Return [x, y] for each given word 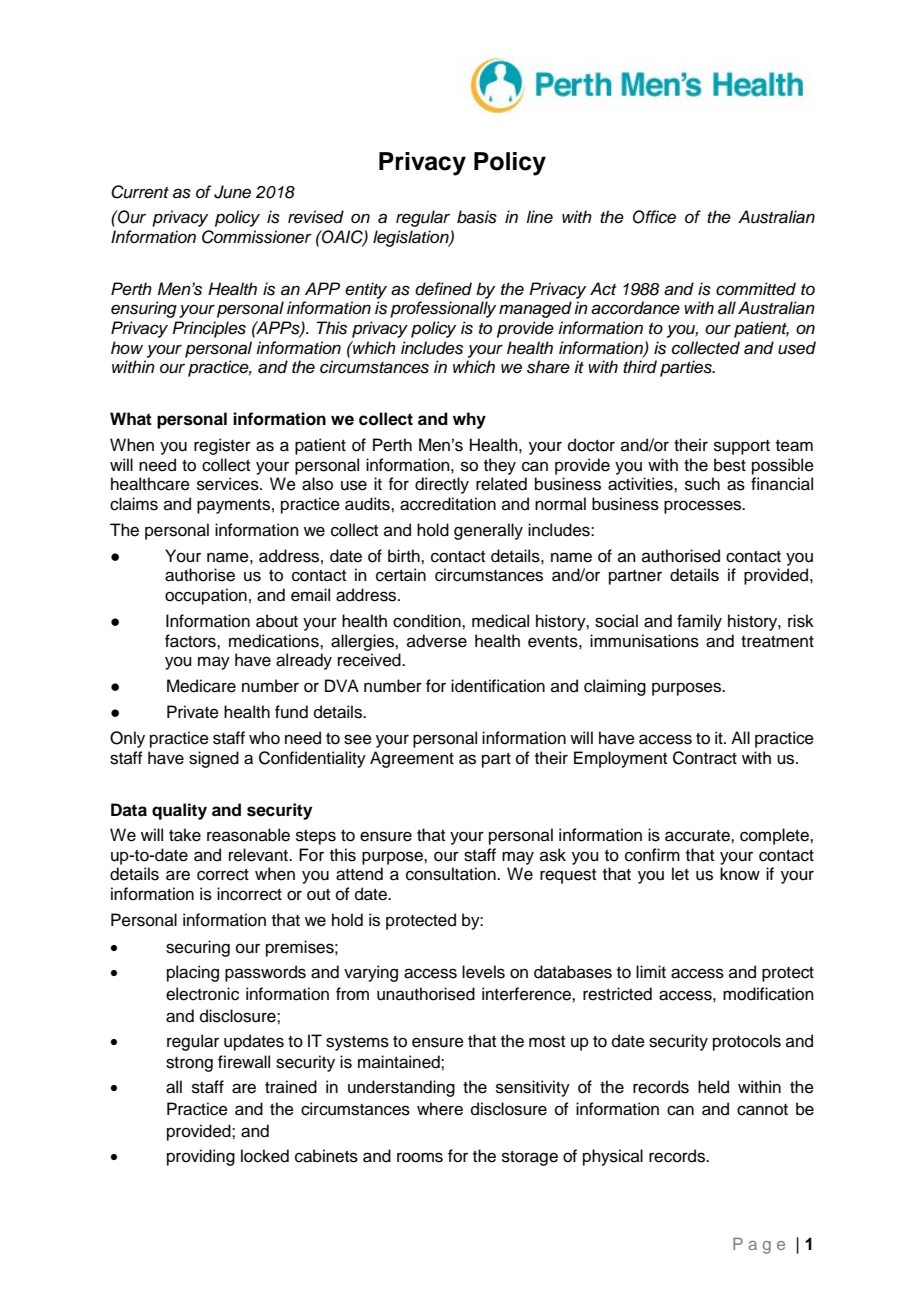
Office [654, 217]
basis [477, 217]
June [232, 192]
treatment [777, 642]
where [440, 1109]
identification [498, 686]
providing [201, 1157]
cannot [762, 1110]
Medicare [201, 686]
